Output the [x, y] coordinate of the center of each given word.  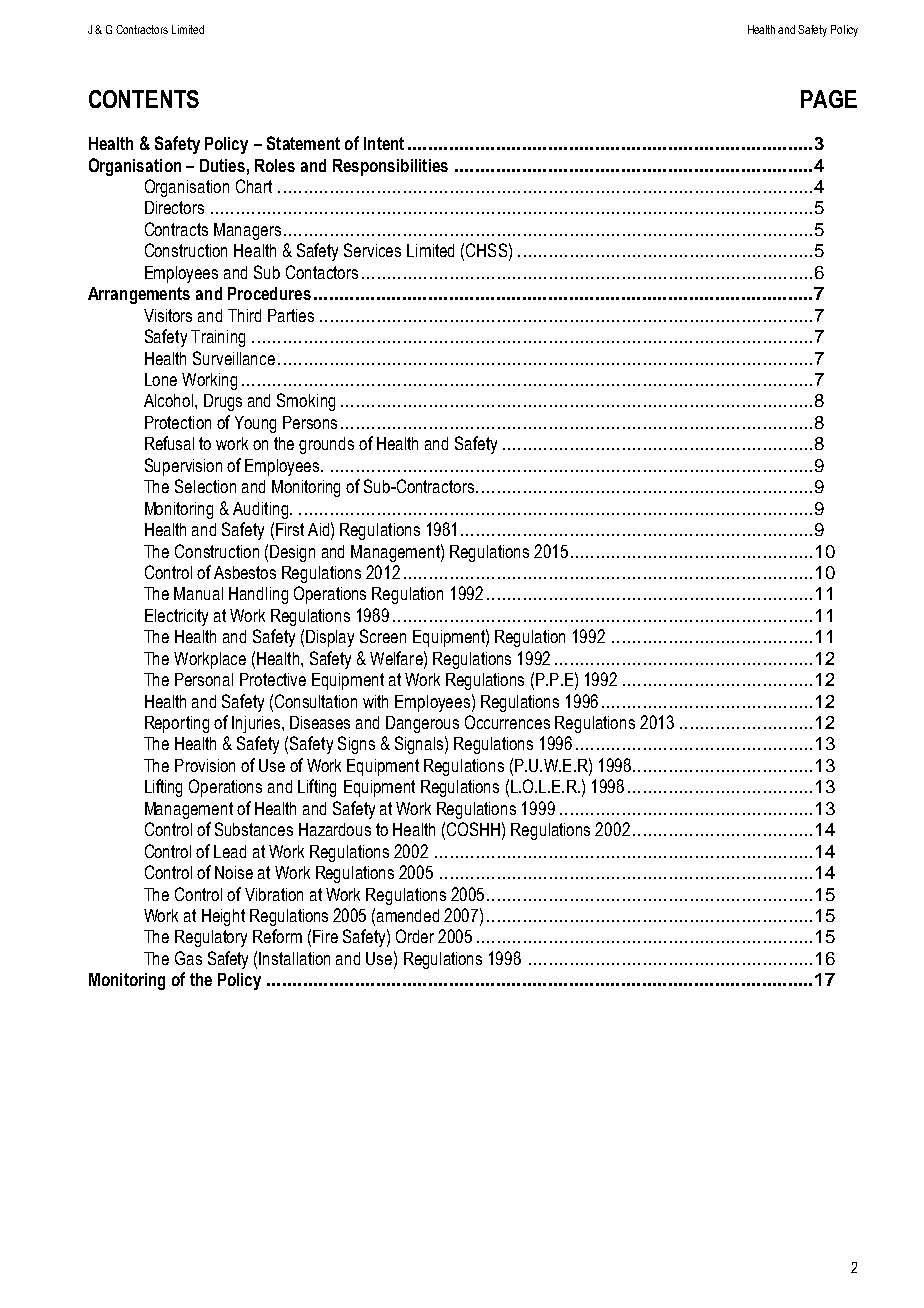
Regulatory [211, 938]
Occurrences [507, 722]
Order [415, 936]
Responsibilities [390, 167]
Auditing [260, 510]
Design [292, 553]
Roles [275, 165]
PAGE [829, 99]
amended [408, 915]
